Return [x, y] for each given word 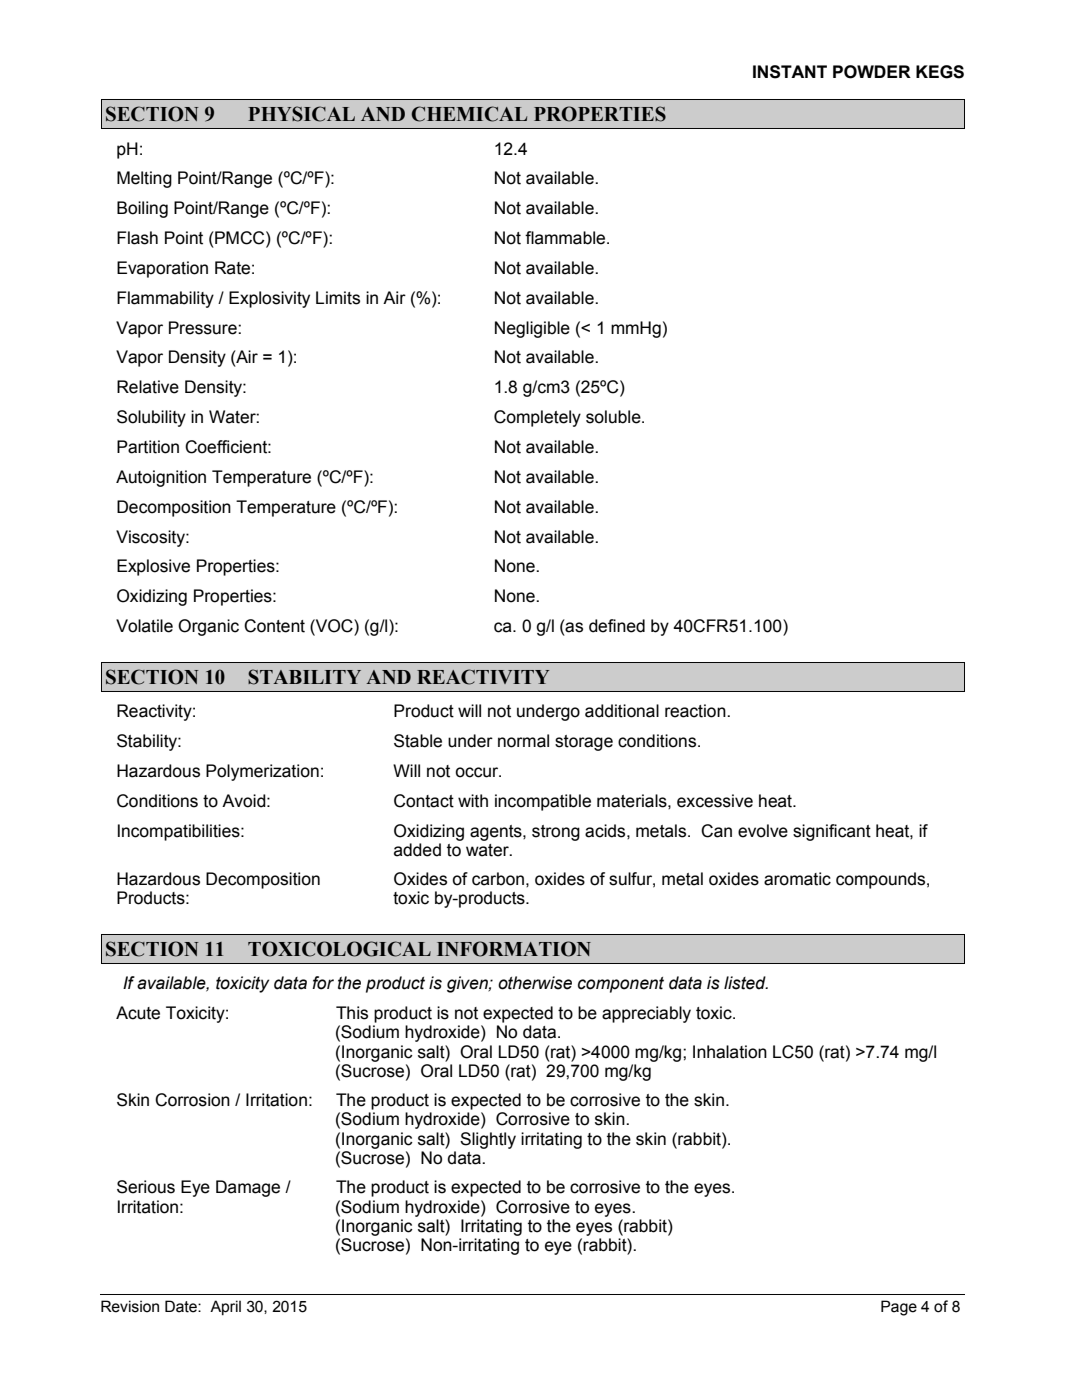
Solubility [151, 418]
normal [523, 741]
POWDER [872, 72]
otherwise [535, 983]
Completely [537, 418]
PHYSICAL [301, 114]
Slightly [488, 1140]
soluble [614, 417]
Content [274, 626]
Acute [138, 1013]
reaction [696, 711]
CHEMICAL [469, 114]
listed [746, 983]
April [225, 1307]
